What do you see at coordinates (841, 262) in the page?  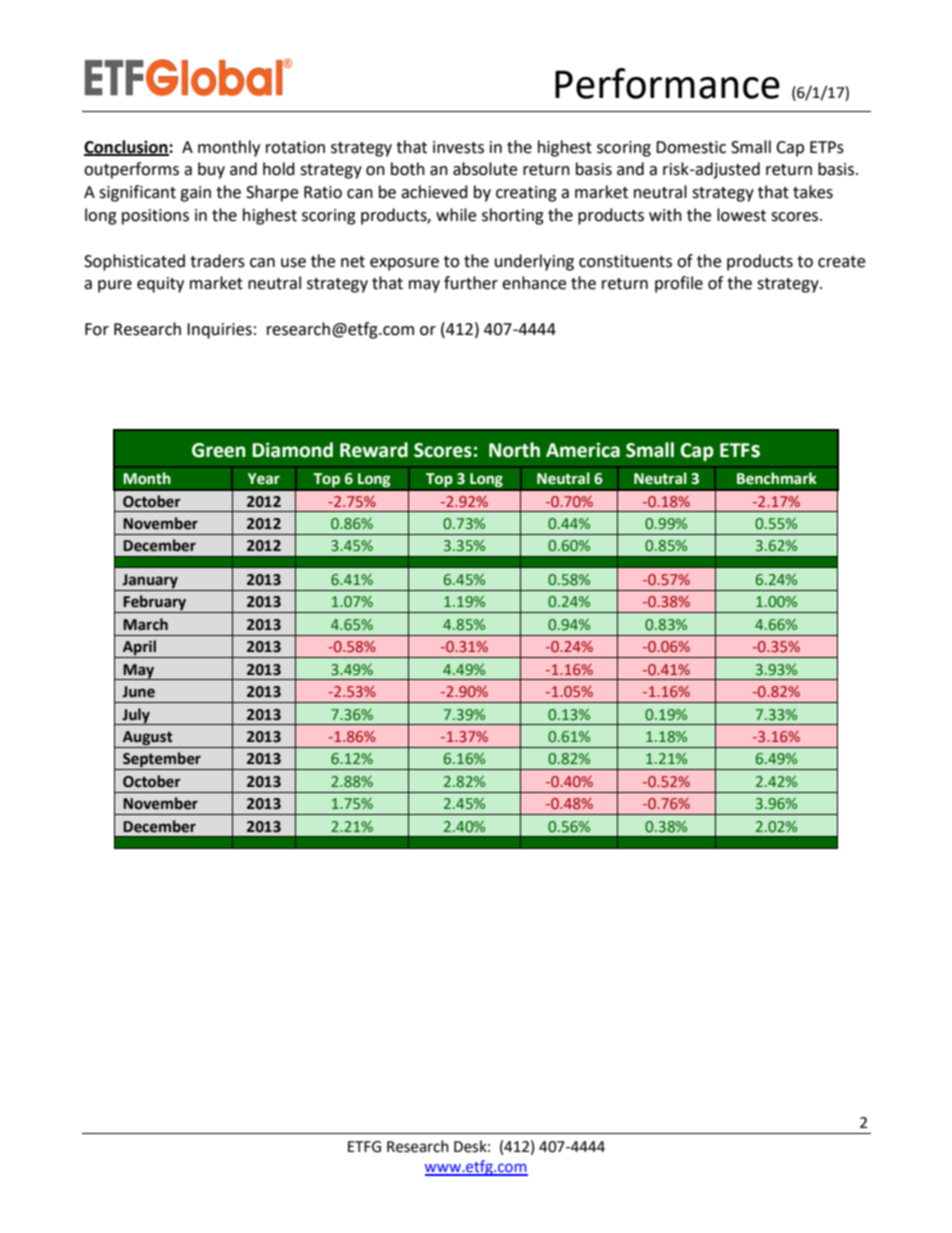 I see `create` at bounding box center [841, 262].
